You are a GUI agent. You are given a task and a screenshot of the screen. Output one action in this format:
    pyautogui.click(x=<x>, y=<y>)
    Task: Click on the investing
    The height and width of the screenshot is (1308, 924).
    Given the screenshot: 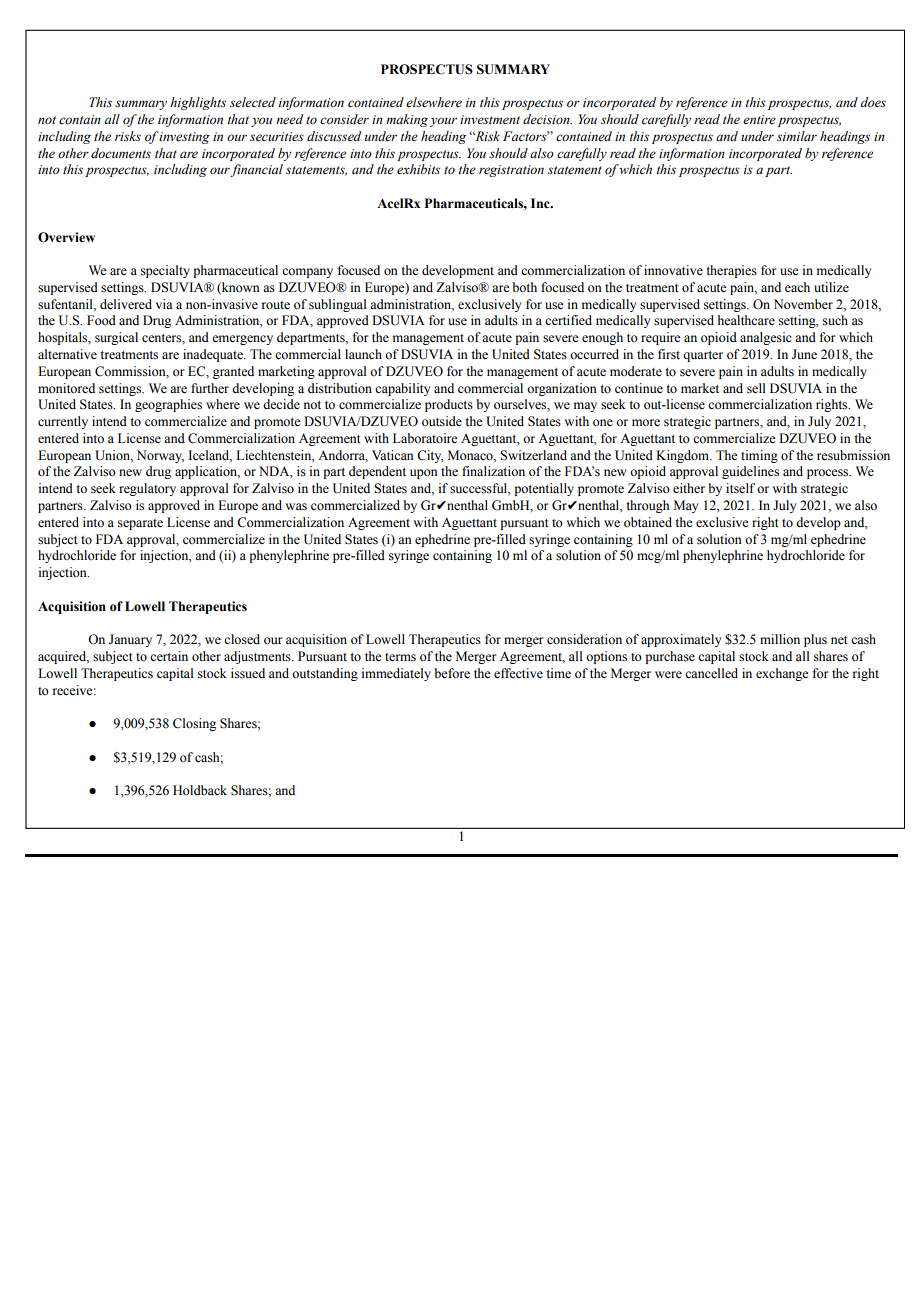 What is the action you would take?
    pyautogui.click(x=184, y=138)
